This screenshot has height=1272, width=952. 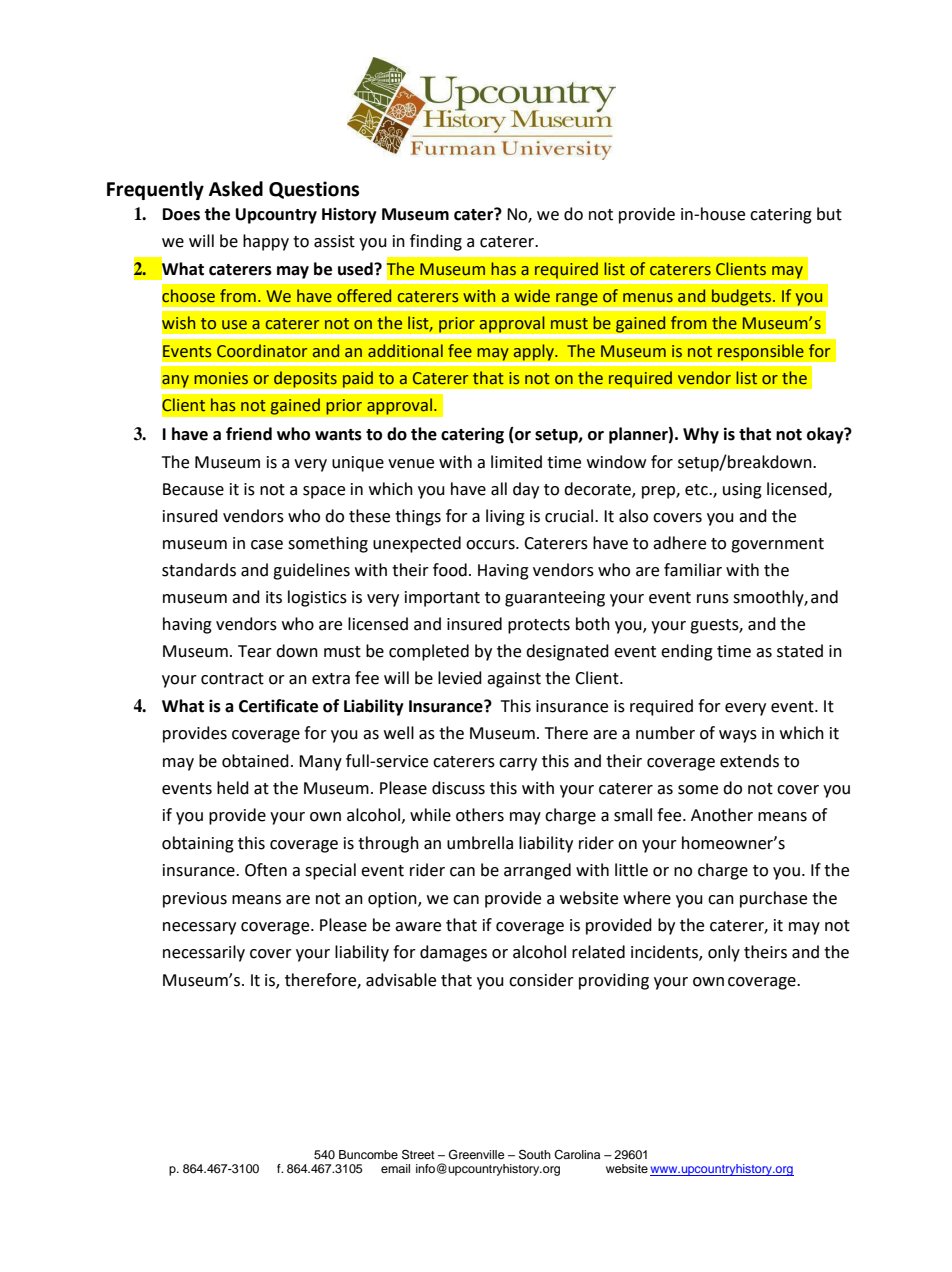 I want to click on apply, so click(x=534, y=352).
